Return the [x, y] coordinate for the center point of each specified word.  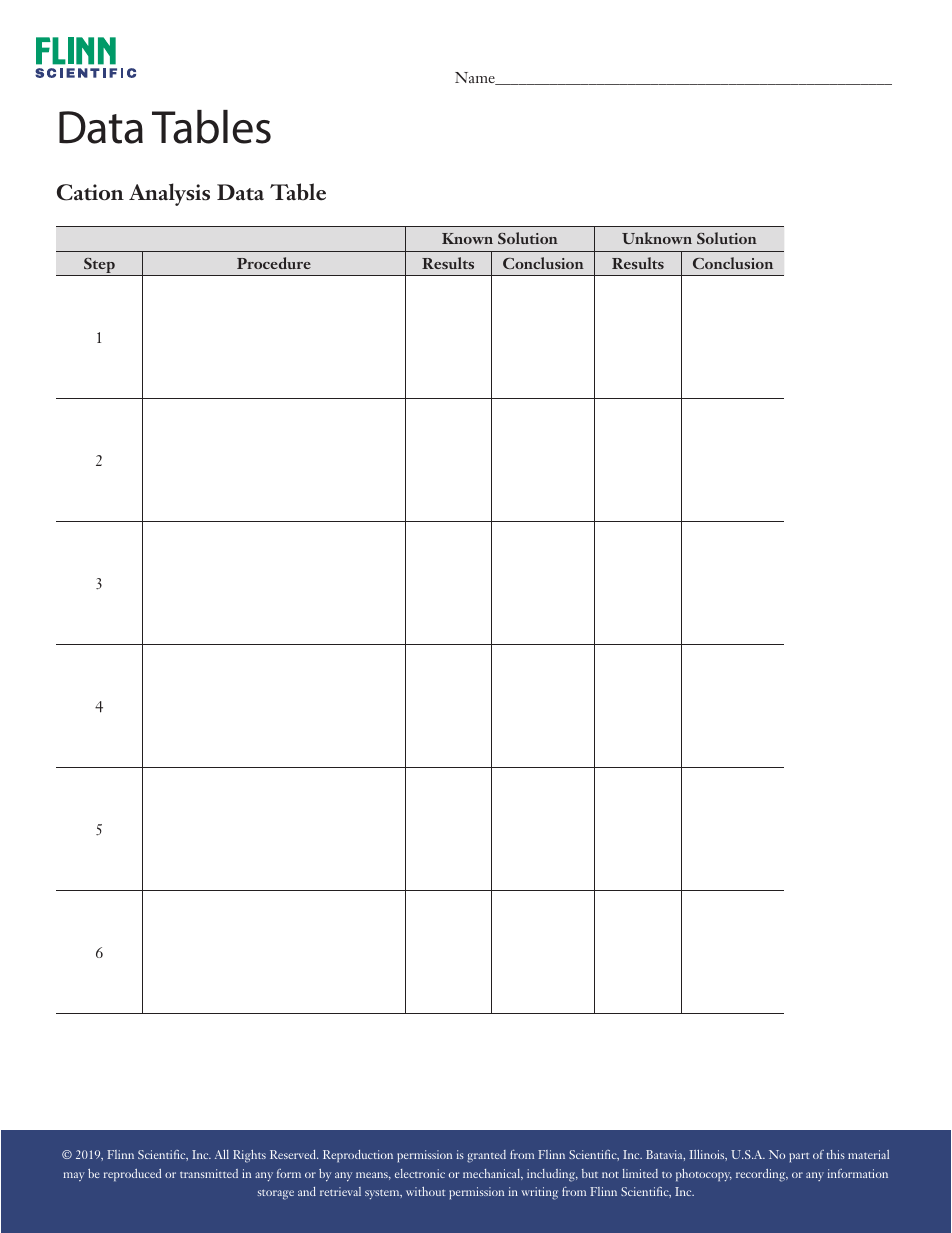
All [222, 1154]
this [836, 1154]
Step [99, 266]
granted [486, 1156]
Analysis [169, 194]
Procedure [274, 263]
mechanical [493, 1174]
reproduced [132, 1175]
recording [762, 1175]
